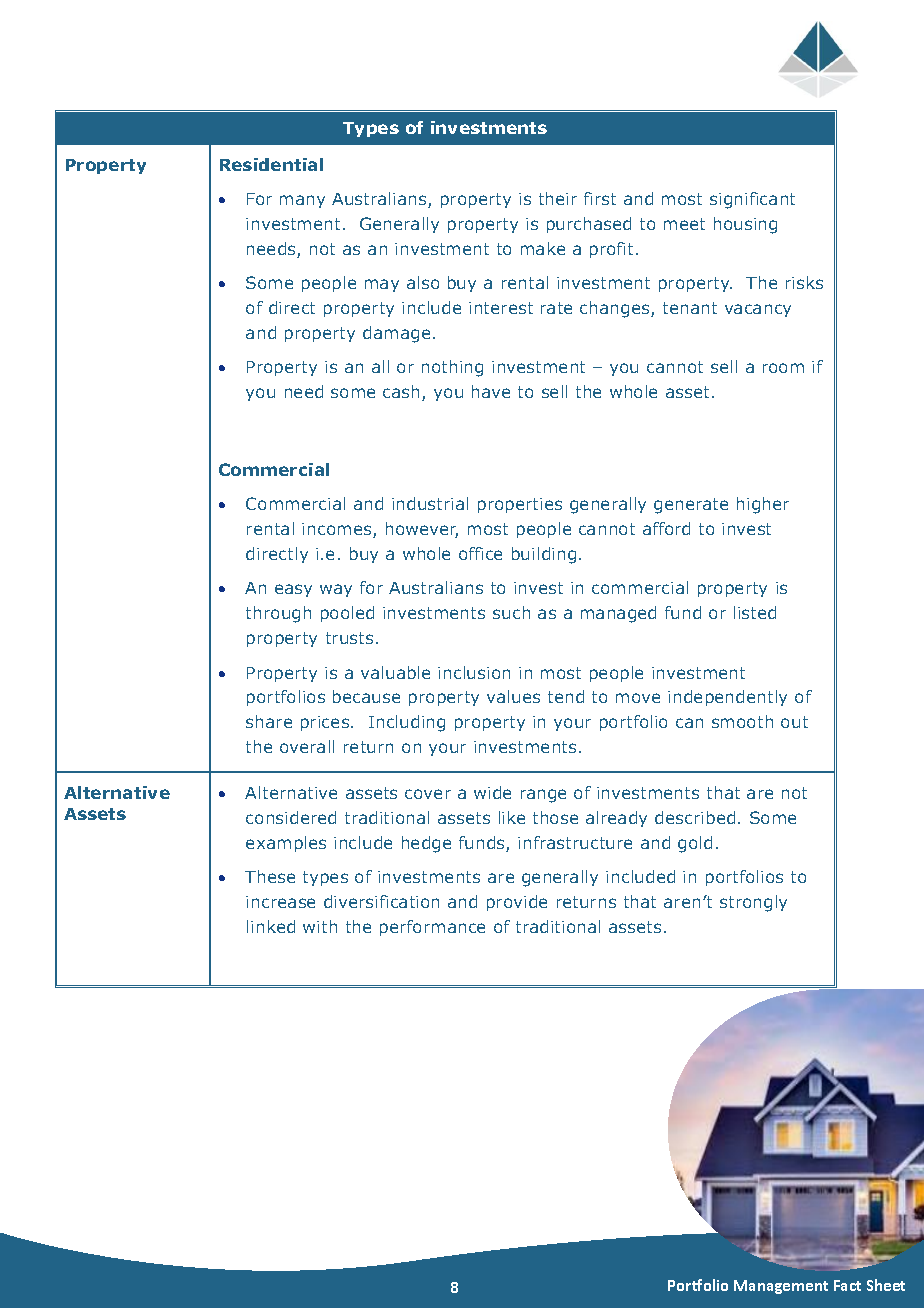  I want to click on significant, so click(752, 200).
